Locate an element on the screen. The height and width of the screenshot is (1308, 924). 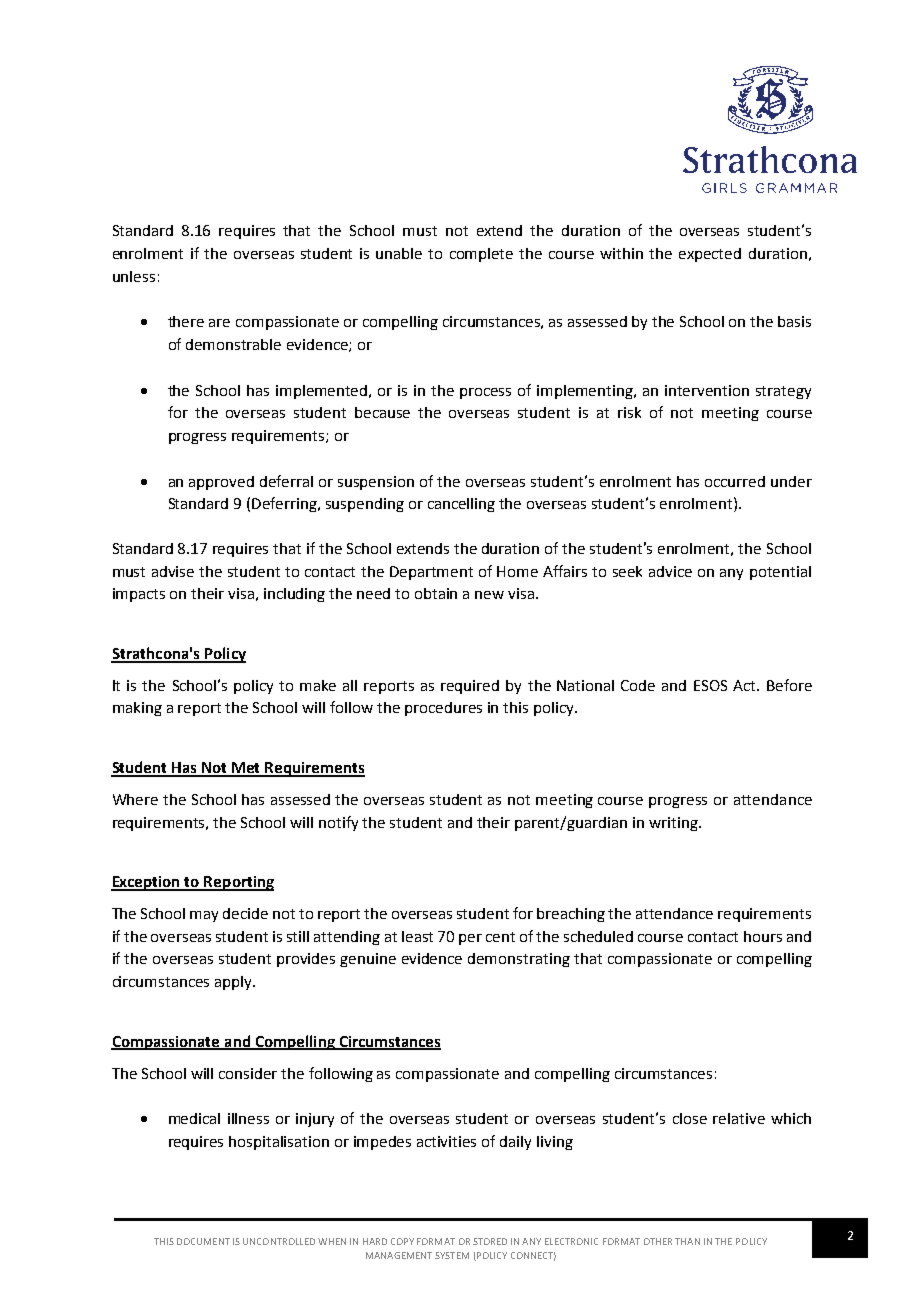
complete is located at coordinates (481, 255).
